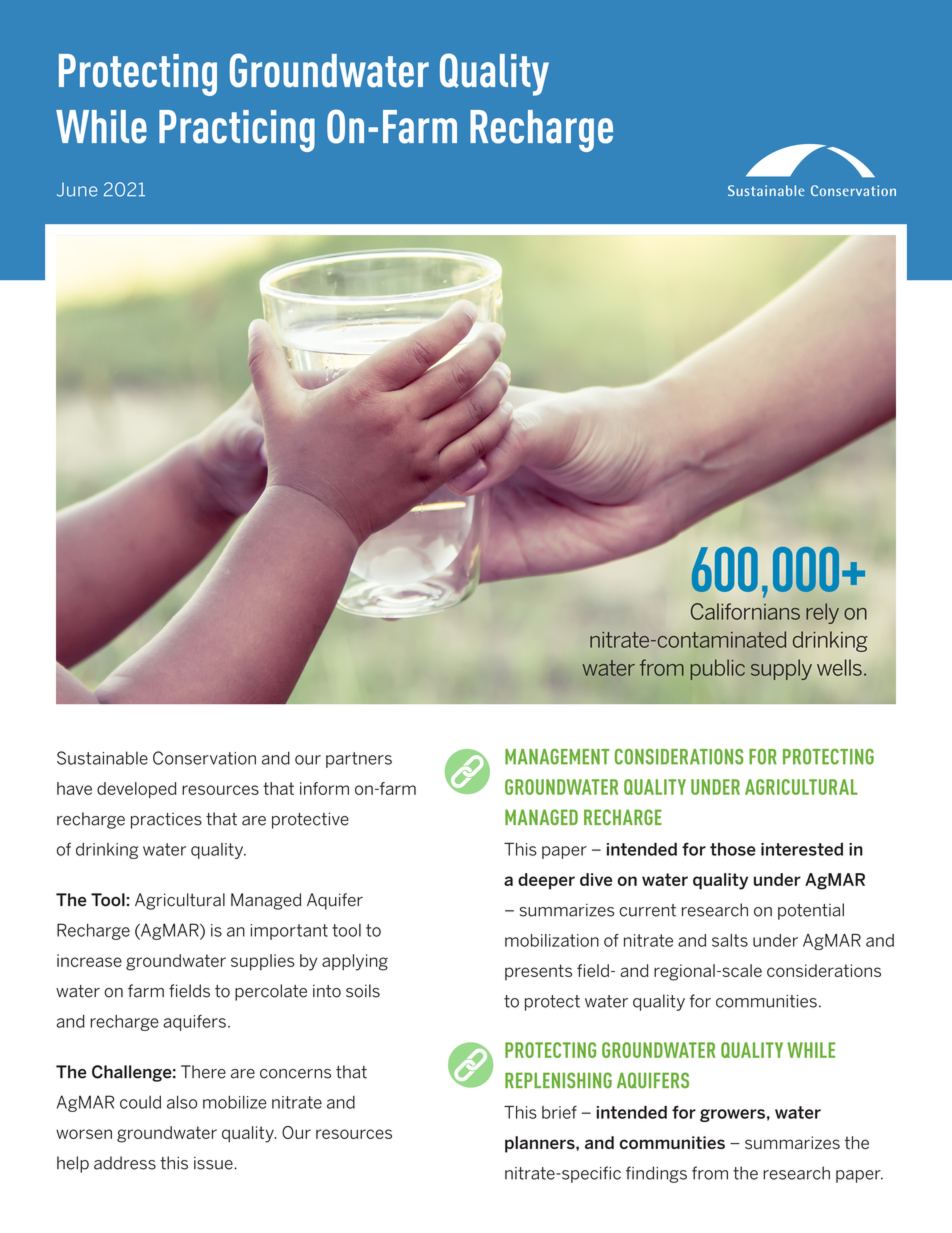 Image resolution: width=952 pixels, height=1233 pixels. What do you see at coordinates (745, 611) in the document?
I see `Californians` at bounding box center [745, 611].
